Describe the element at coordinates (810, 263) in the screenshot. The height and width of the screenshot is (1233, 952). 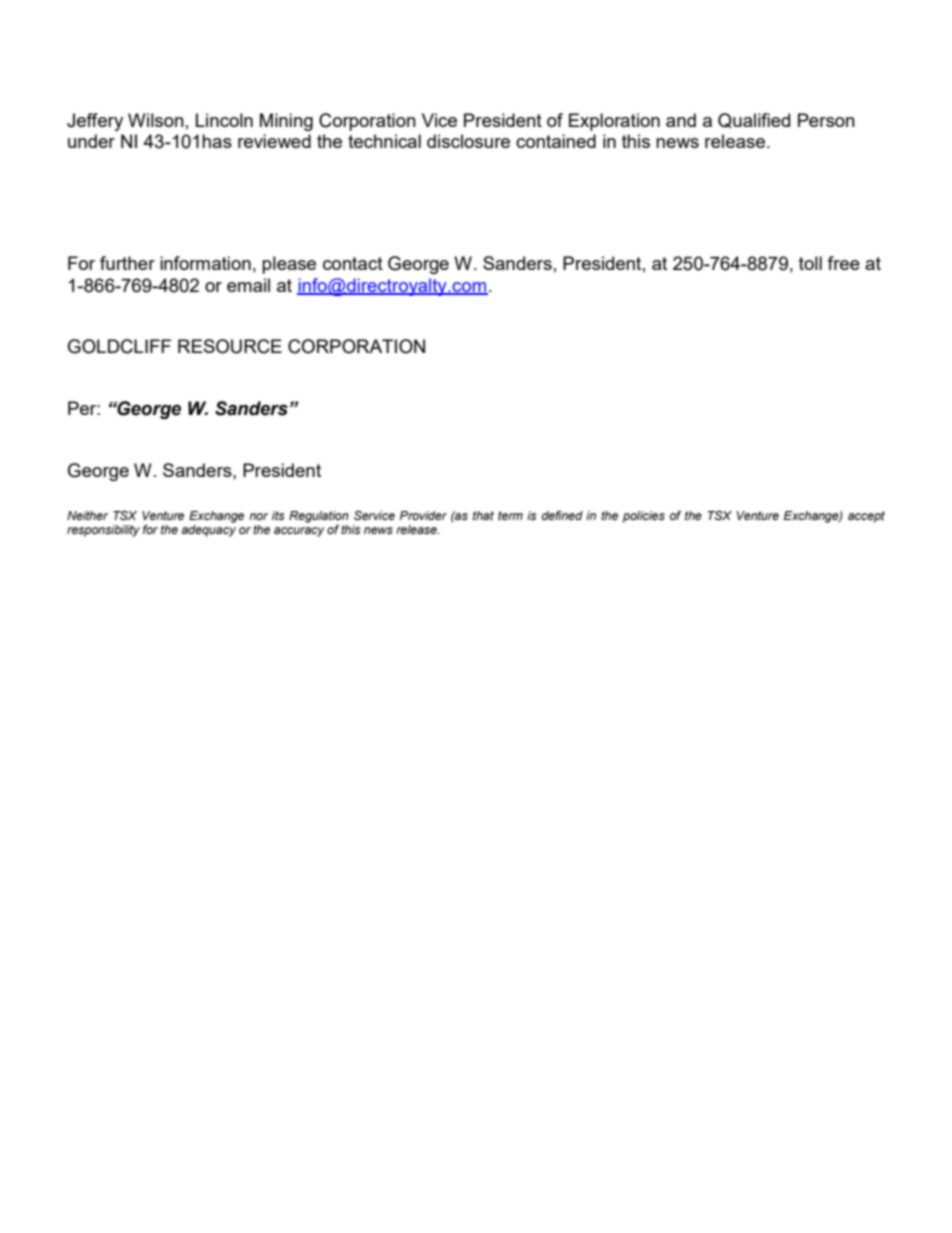
I see `toll` at that location.
